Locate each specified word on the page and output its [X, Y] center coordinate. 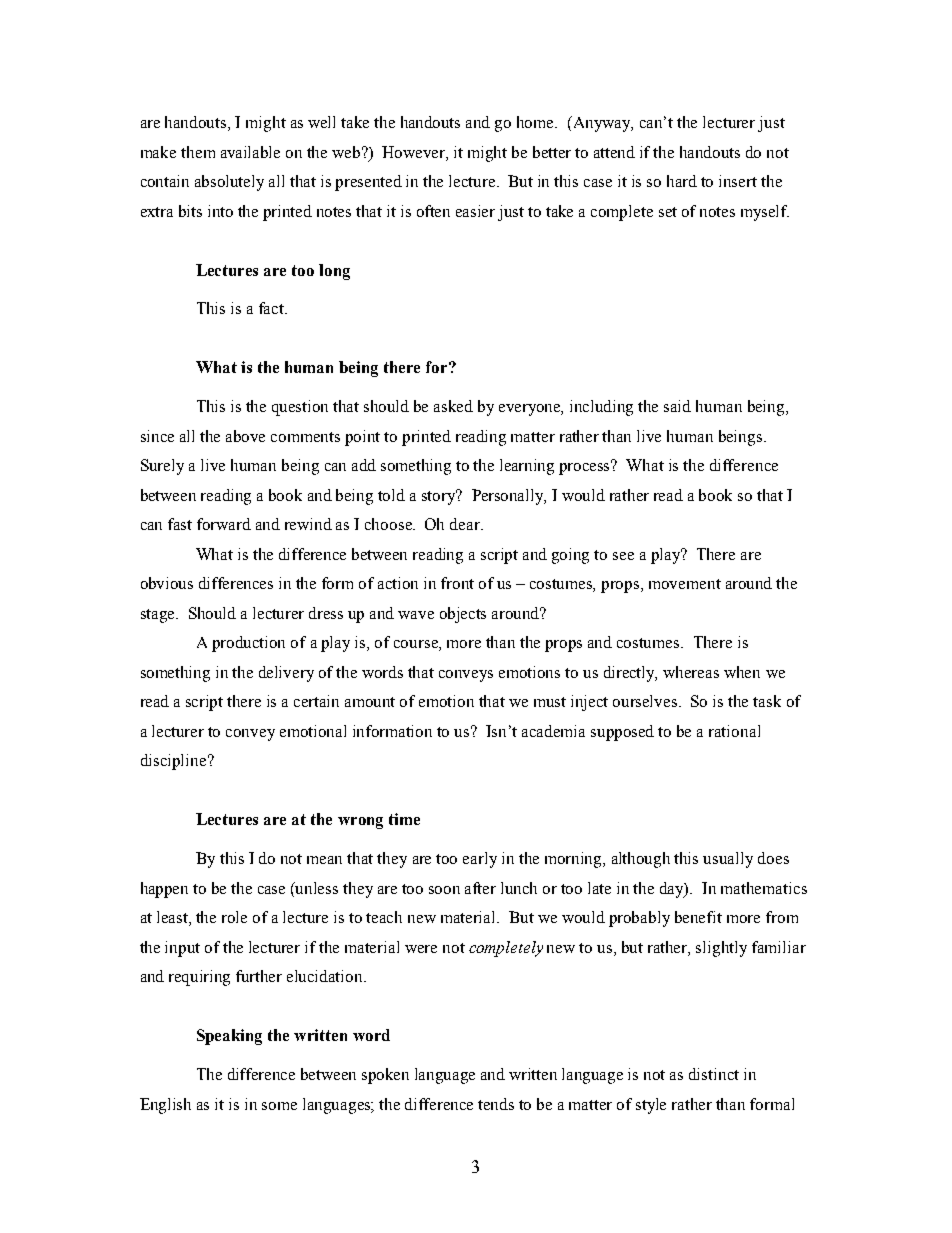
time [404, 819]
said [677, 406]
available [250, 152]
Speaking [229, 1037]
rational [734, 731]
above [245, 436]
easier [475, 211]
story [440, 497]
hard [682, 181]
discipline [175, 762]
